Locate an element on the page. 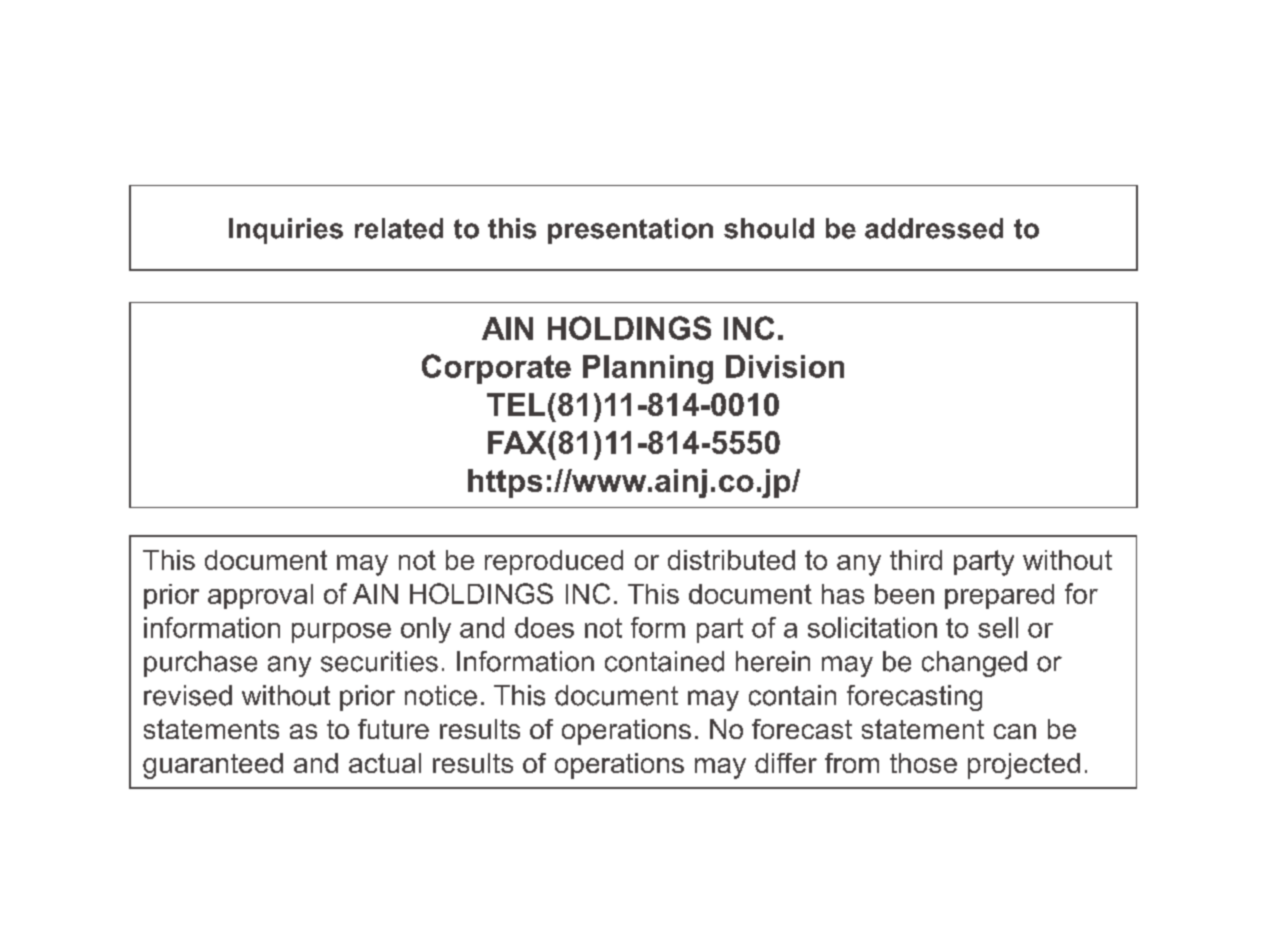 The width and height of the image is (1270, 952). Inquiries is located at coordinates (286, 231).
